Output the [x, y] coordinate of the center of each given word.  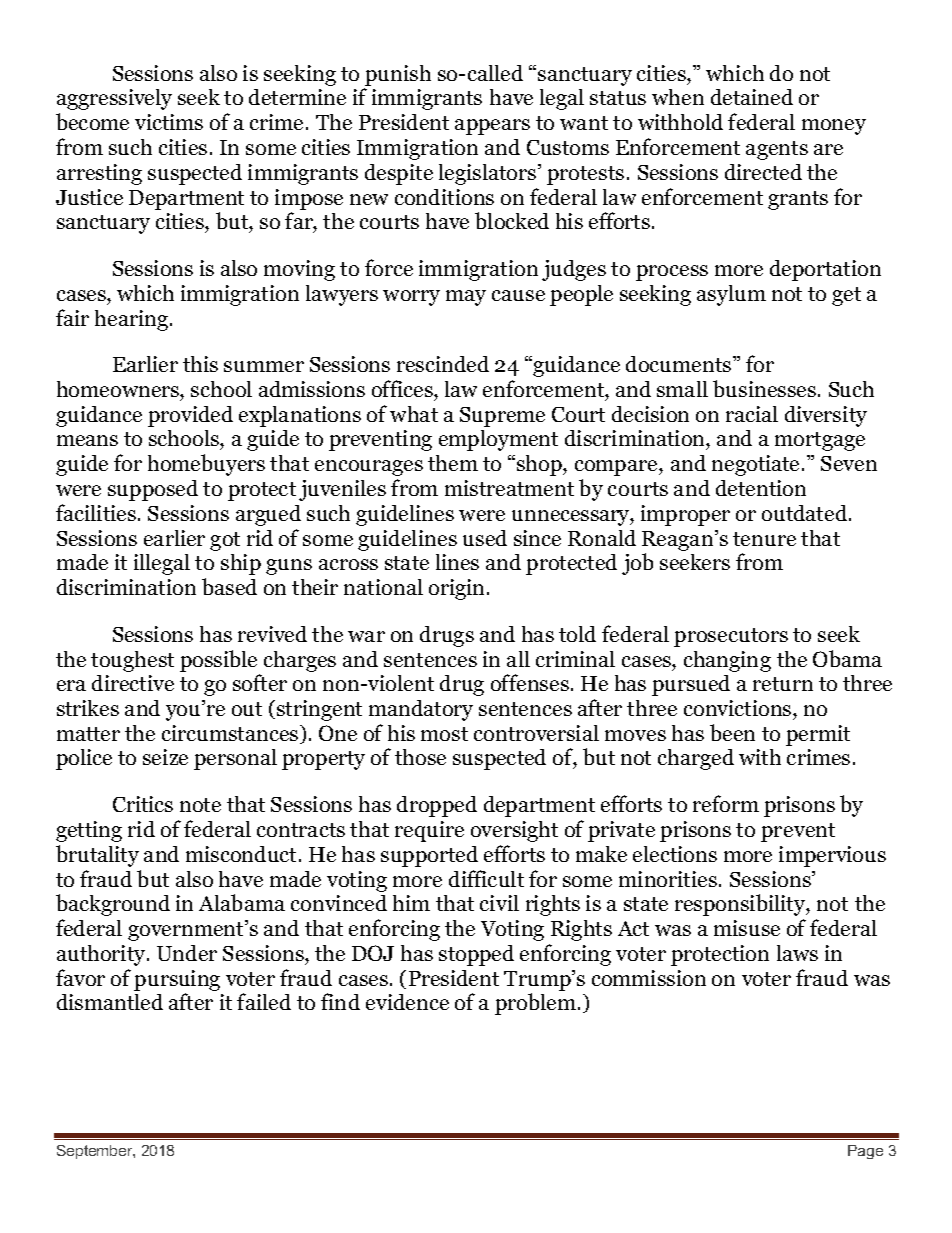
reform [726, 803]
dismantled [110, 1002]
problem [537, 1004]
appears [492, 127]
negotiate [757, 465]
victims [169, 122]
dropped [437, 806]
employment [498, 440]
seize [165, 757]
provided [190, 416]
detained [752, 97]
